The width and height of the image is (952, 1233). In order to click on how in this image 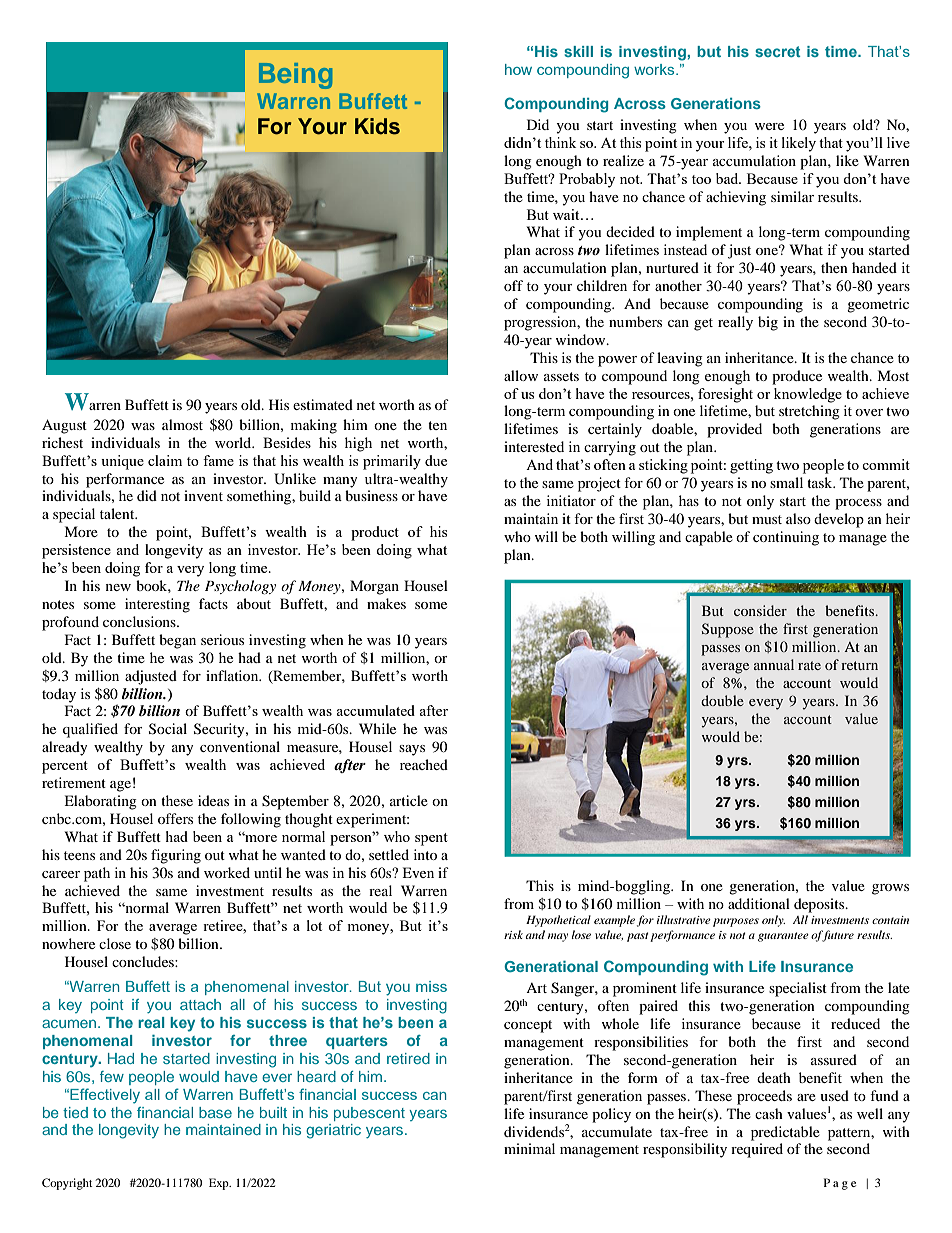, I will do `click(518, 69)`.
